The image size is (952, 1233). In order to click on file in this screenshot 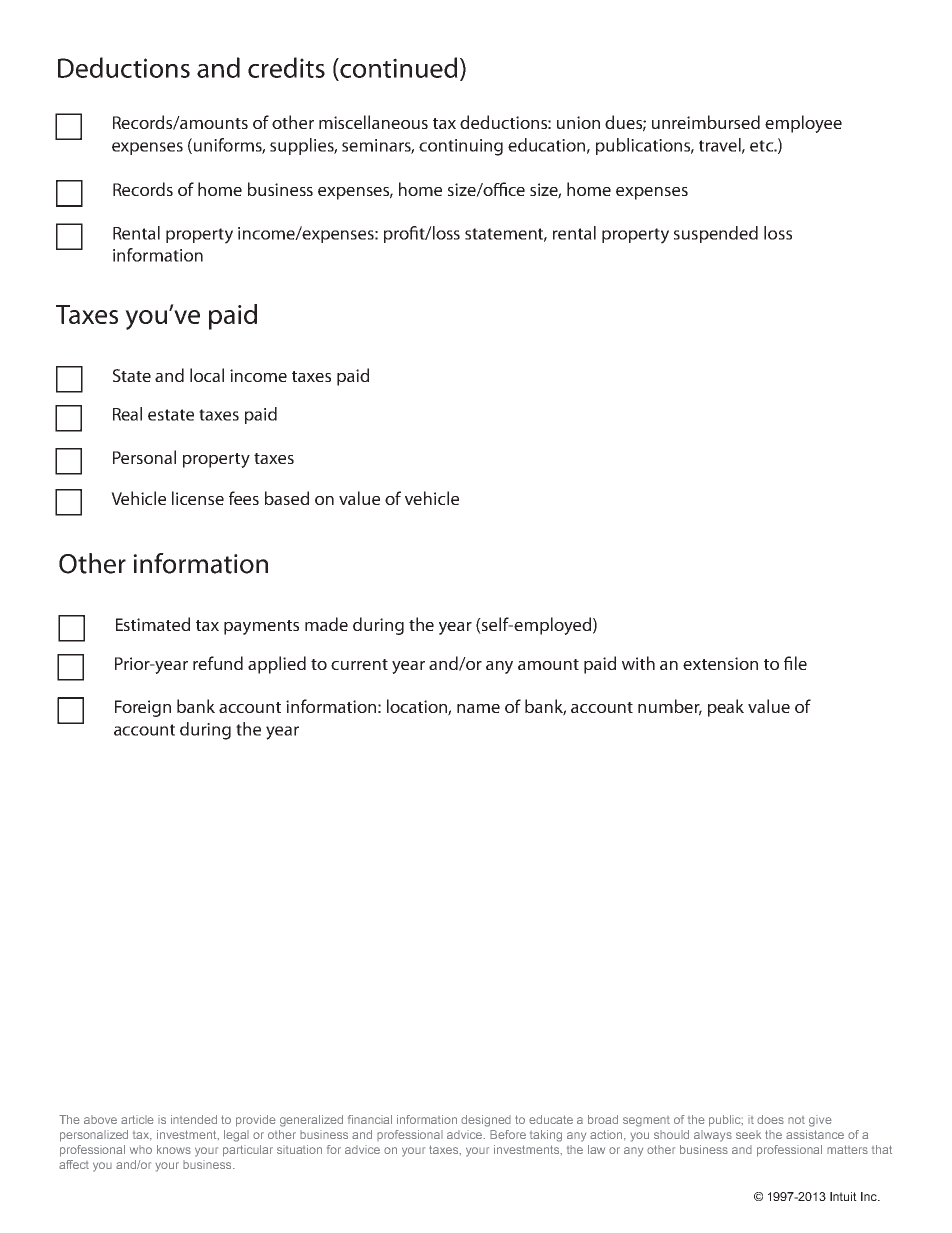, I will do `click(795, 663)`.
